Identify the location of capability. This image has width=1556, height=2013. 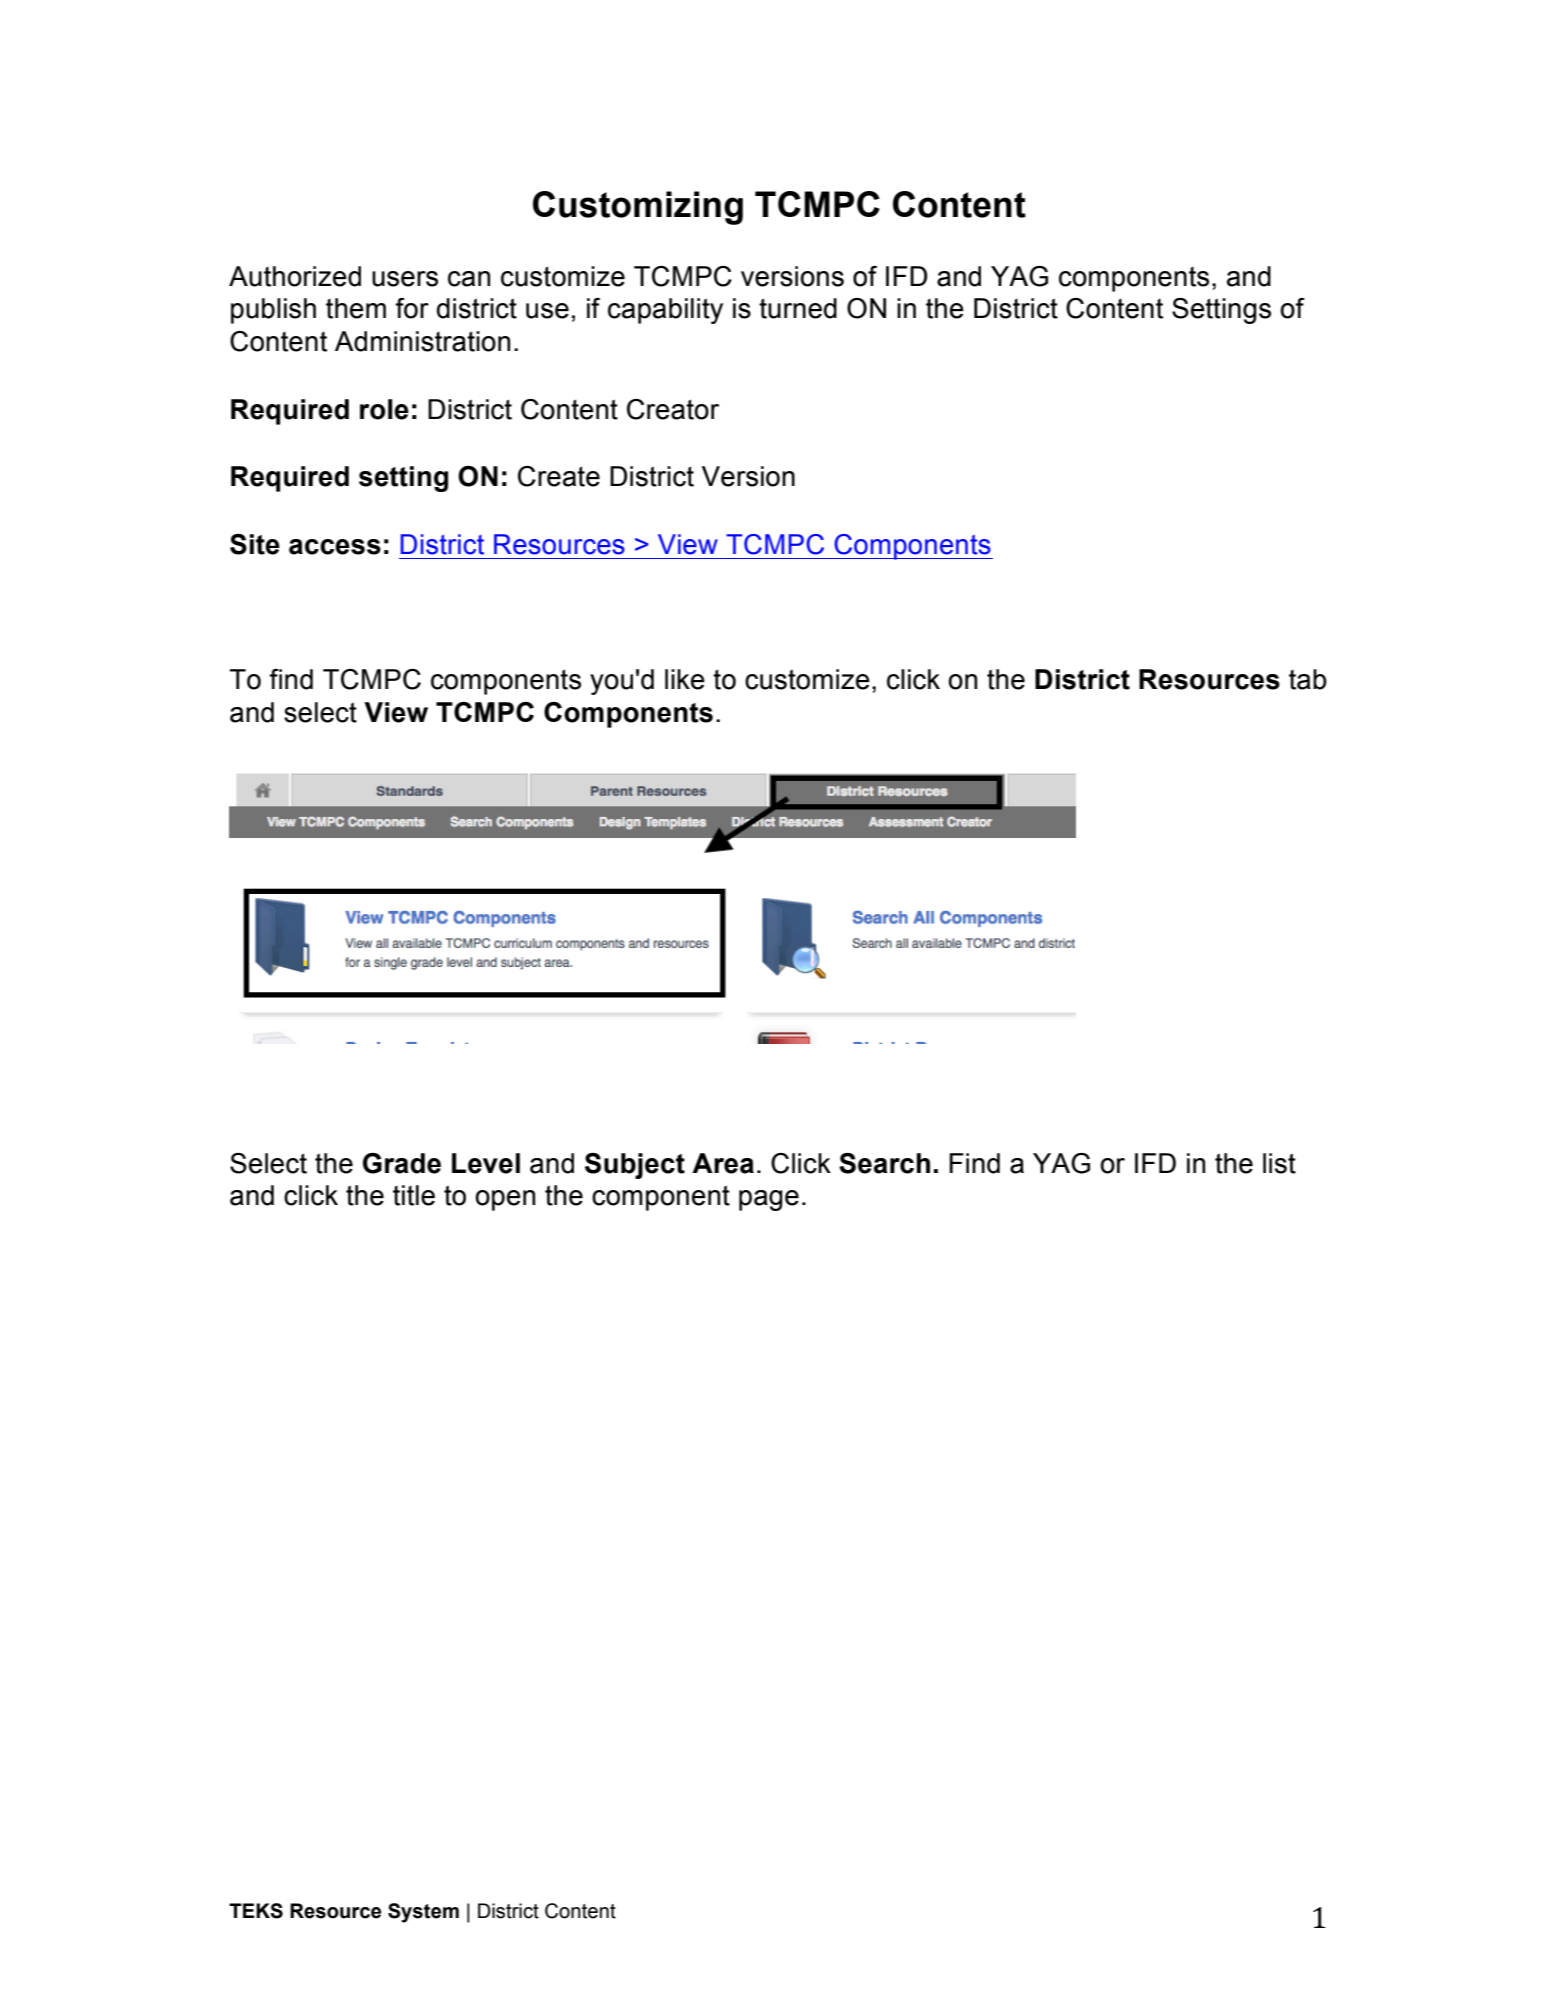
(665, 311).
